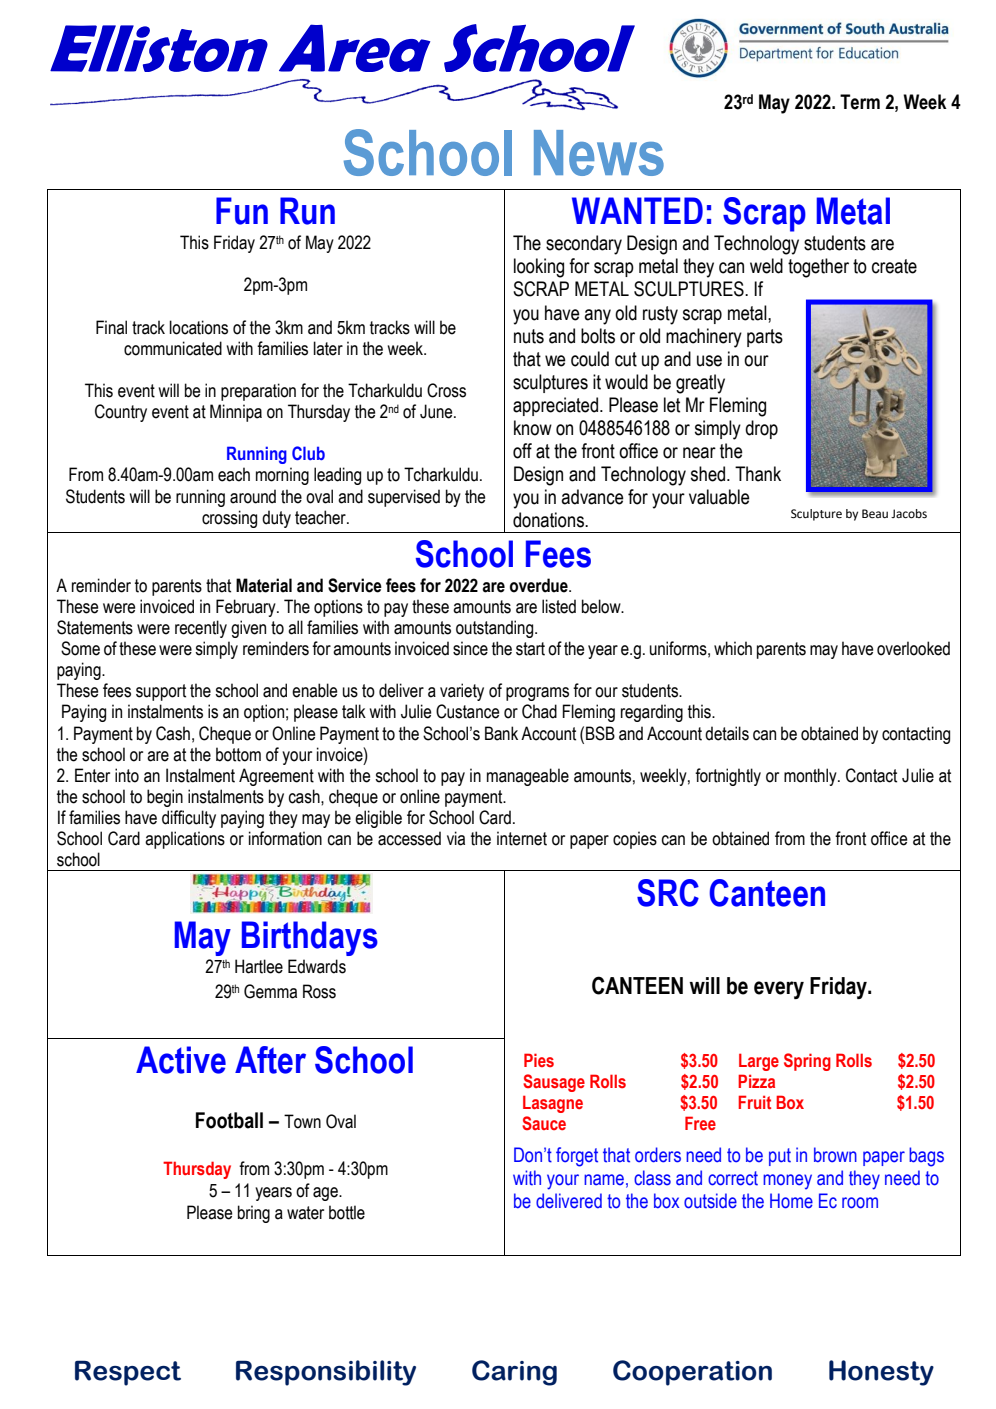 The width and height of the page is (996, 1409). What do you see at coordinates (599, 153) in the page?
I see `News` at bounding box center [599, 153].
